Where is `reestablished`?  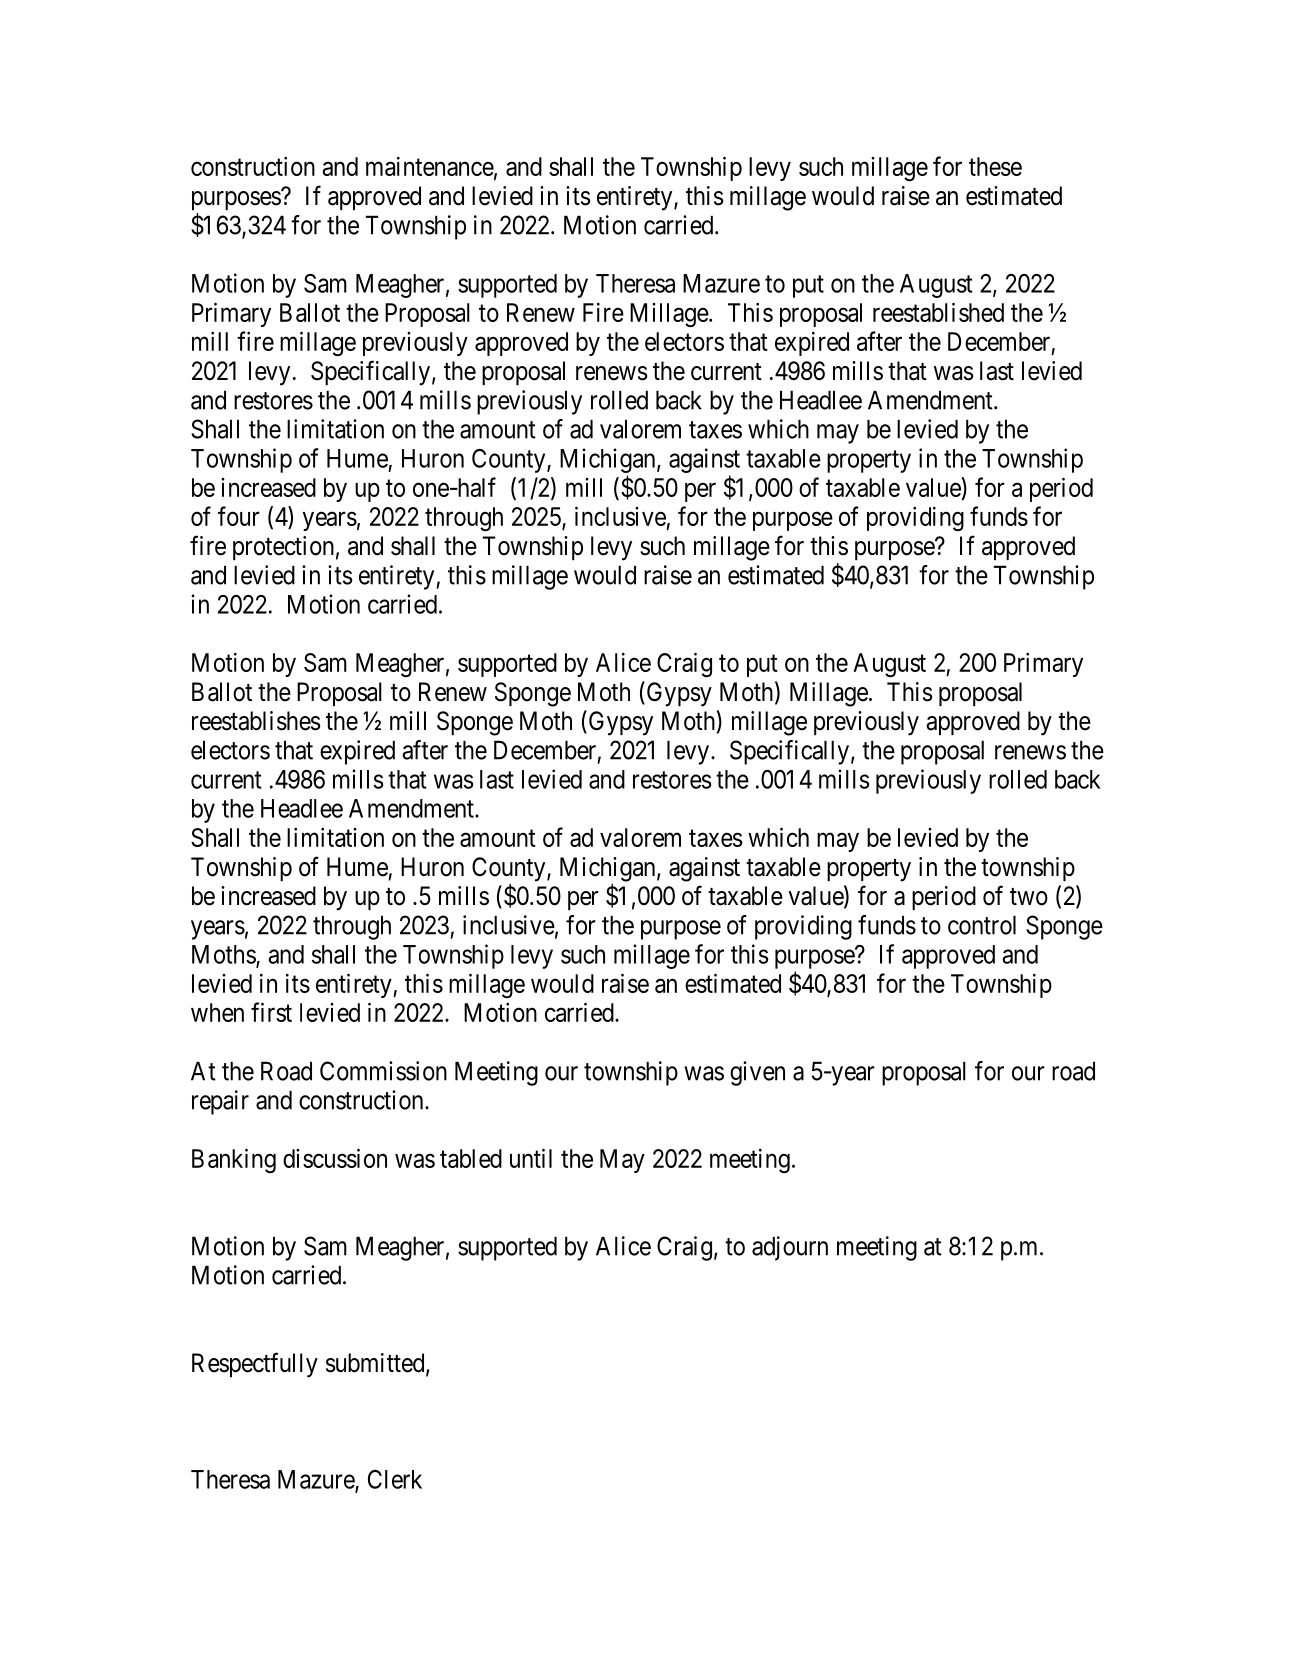 reestablished is located at coordinates (938, 312).
